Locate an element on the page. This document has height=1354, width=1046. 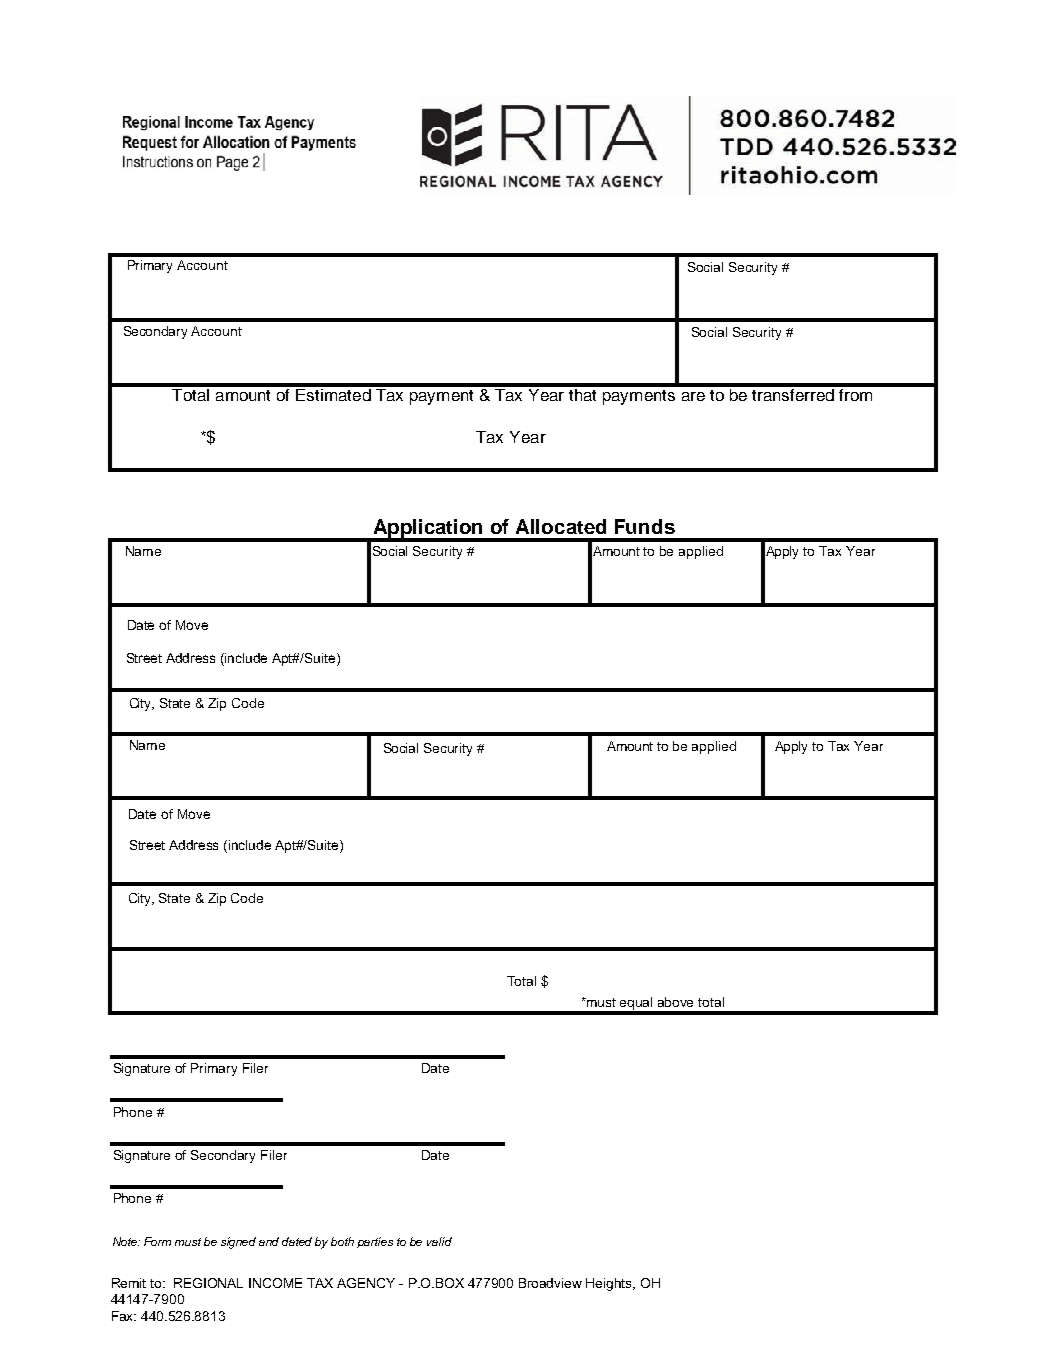
valid is located at coordinates (439, 1241).
